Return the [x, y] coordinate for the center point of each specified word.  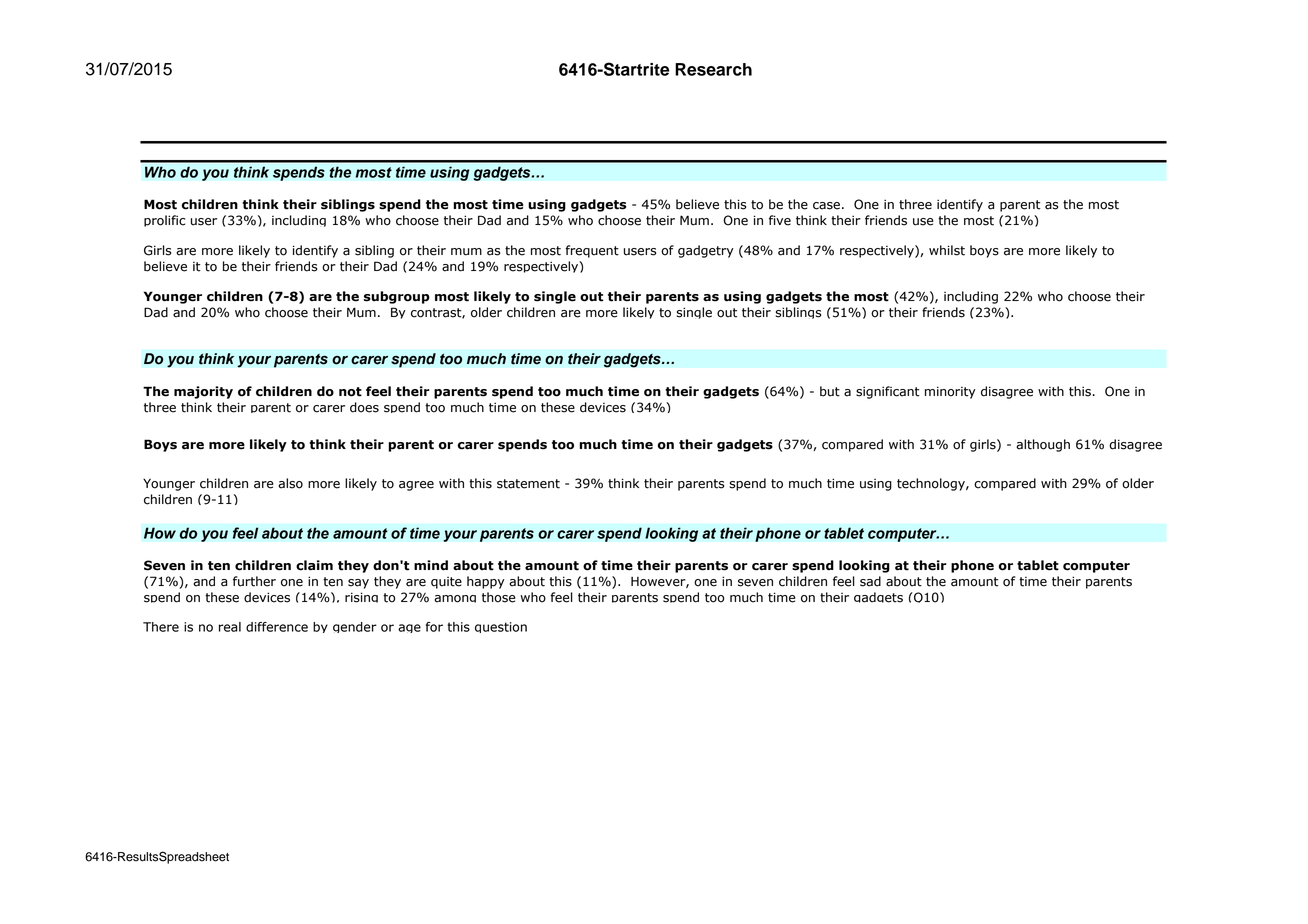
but [830, 391]
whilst [947, 250]
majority [203, 392]
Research [713, 69]
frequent [592, 251]
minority [950, 392]
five [780, 220]
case [826, 206]
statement [528, 484]
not [350, 392]
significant [888, 392]
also [290, 483]
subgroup [397, 297]
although [1043, 445]
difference [277, 627]
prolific [164, 221]
